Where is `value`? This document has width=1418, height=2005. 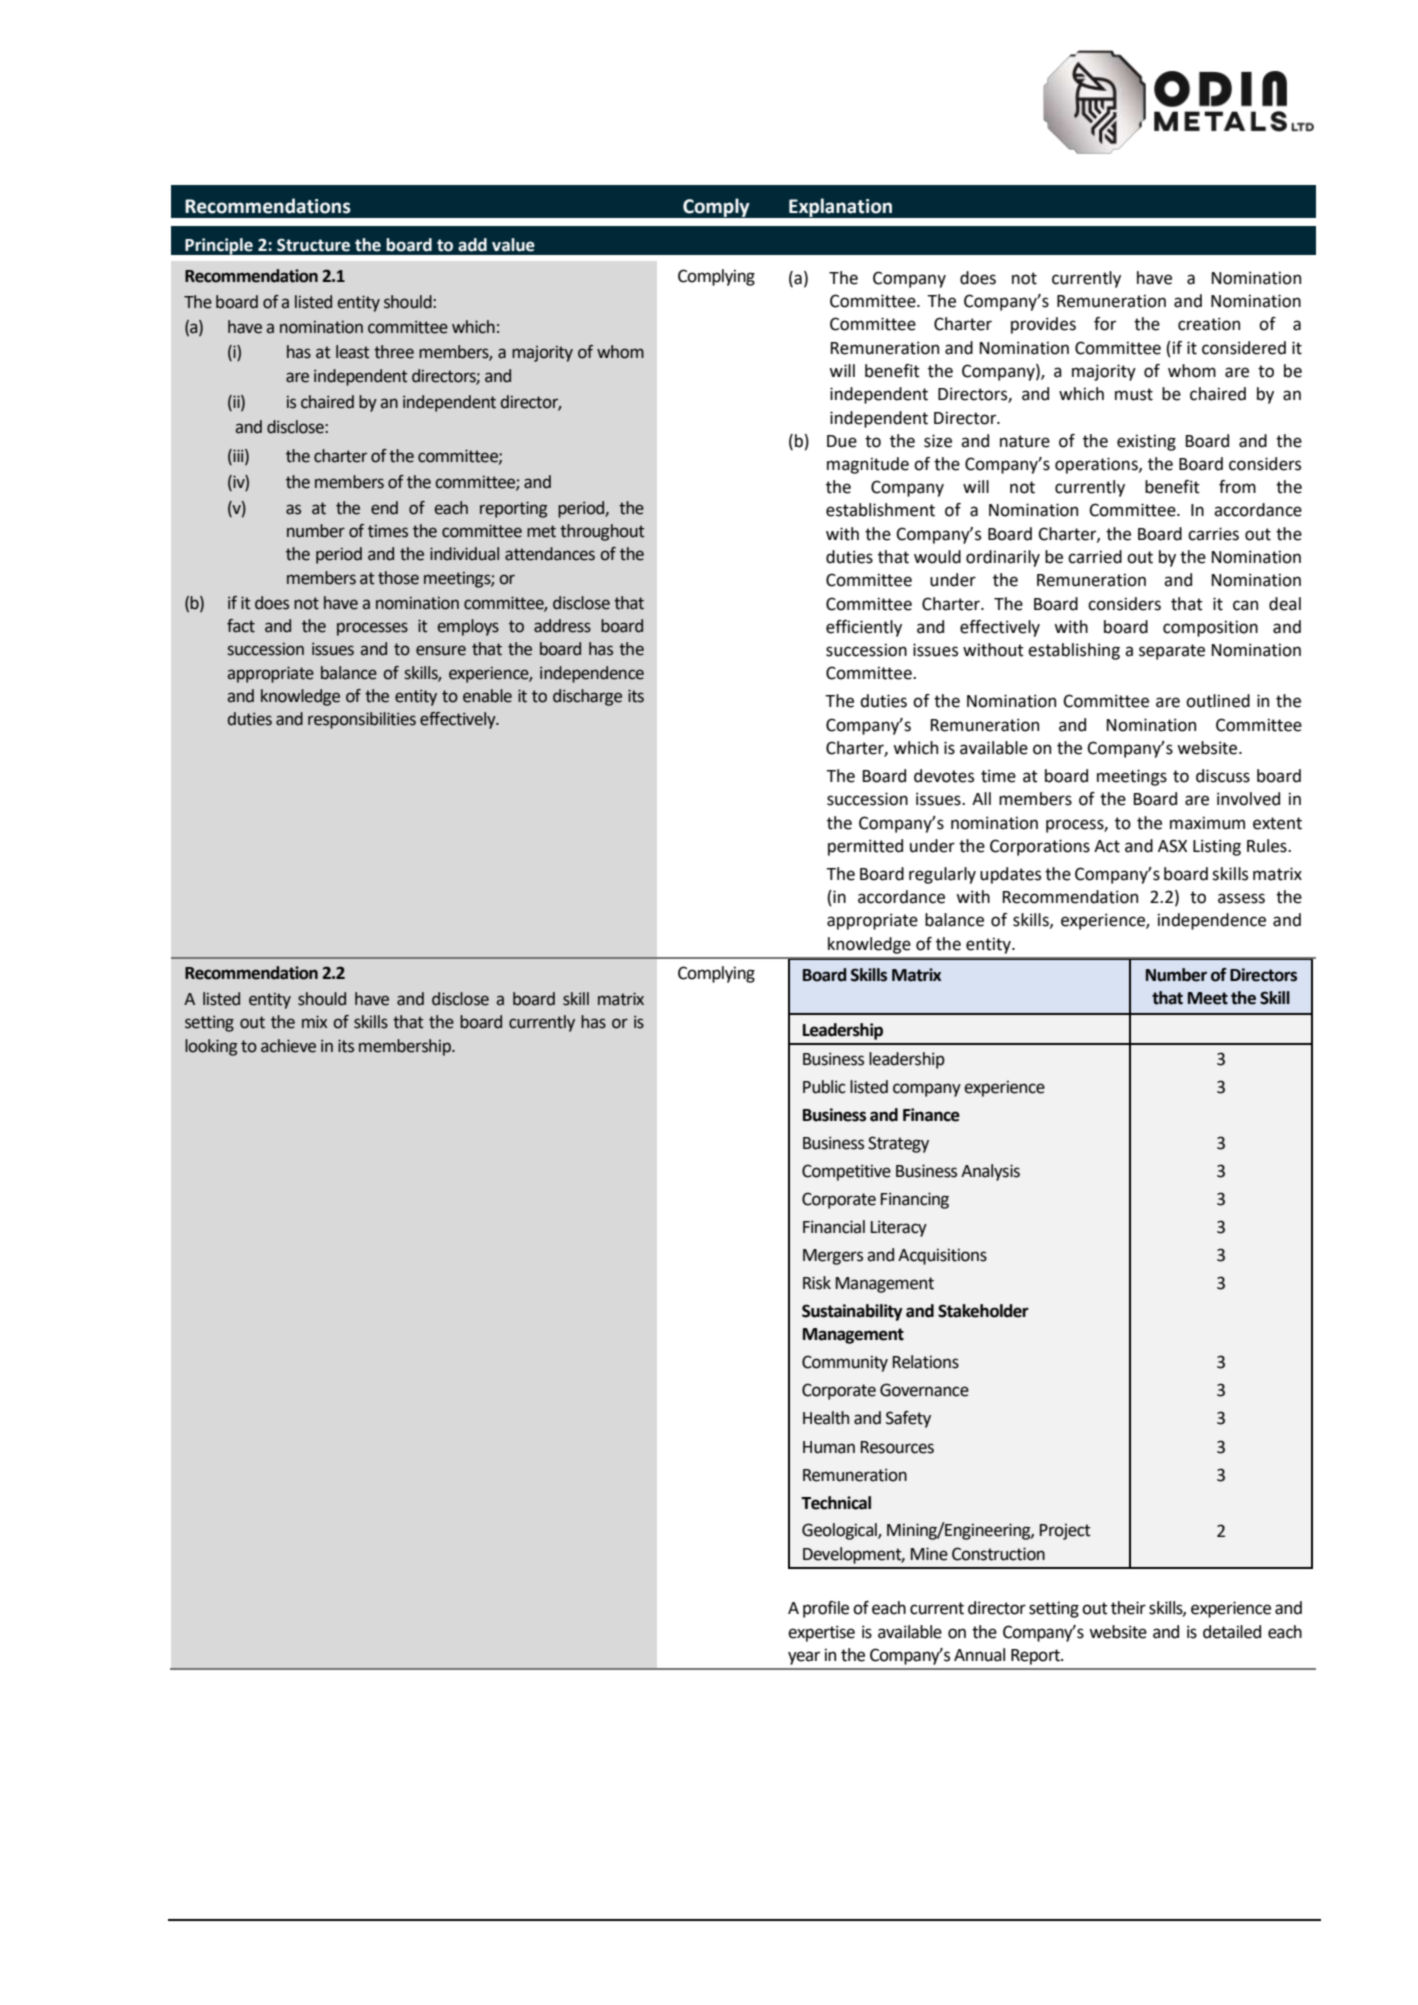 value is located at coordinates (513, 245).
